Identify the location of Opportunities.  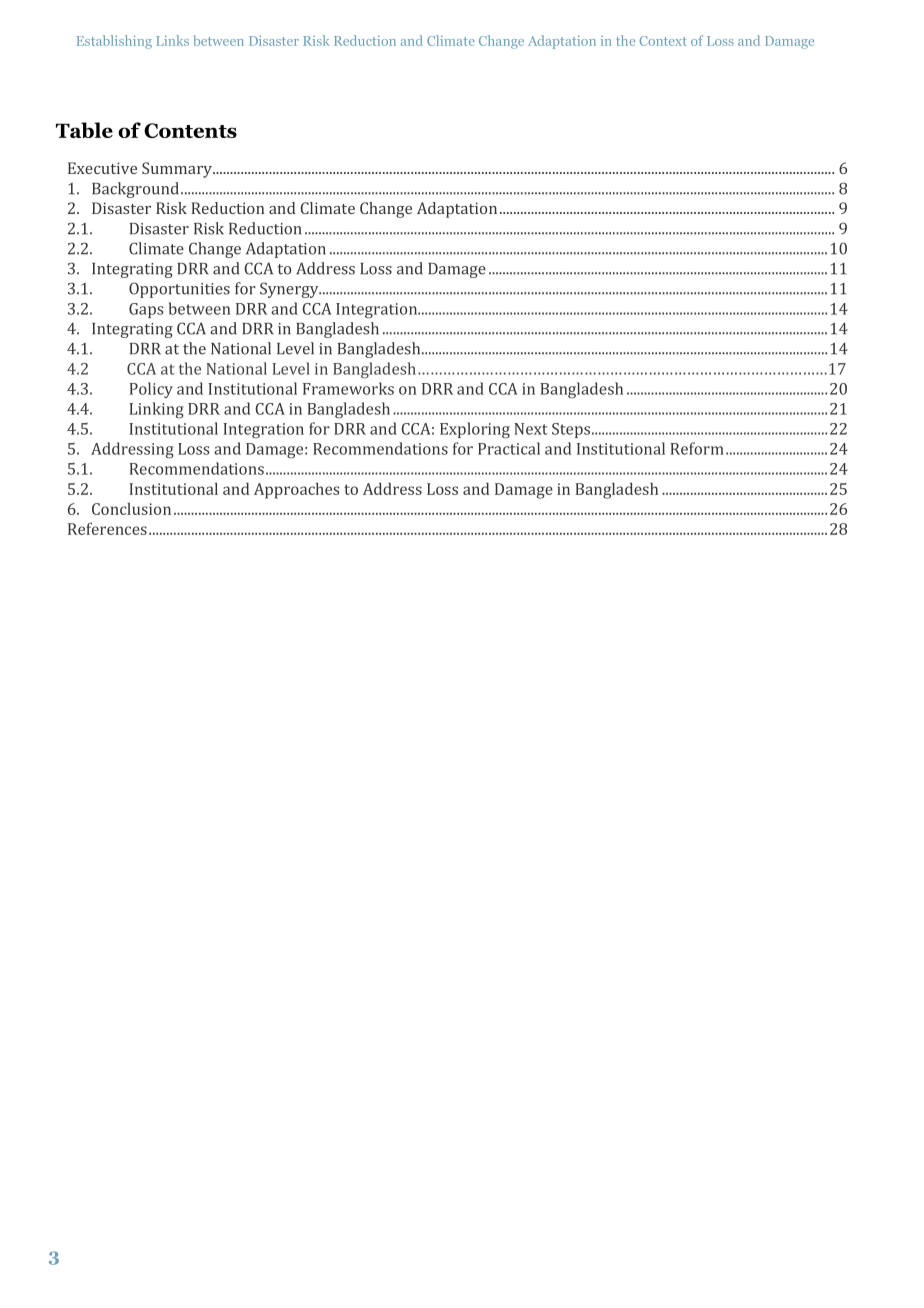
(179, 290).
